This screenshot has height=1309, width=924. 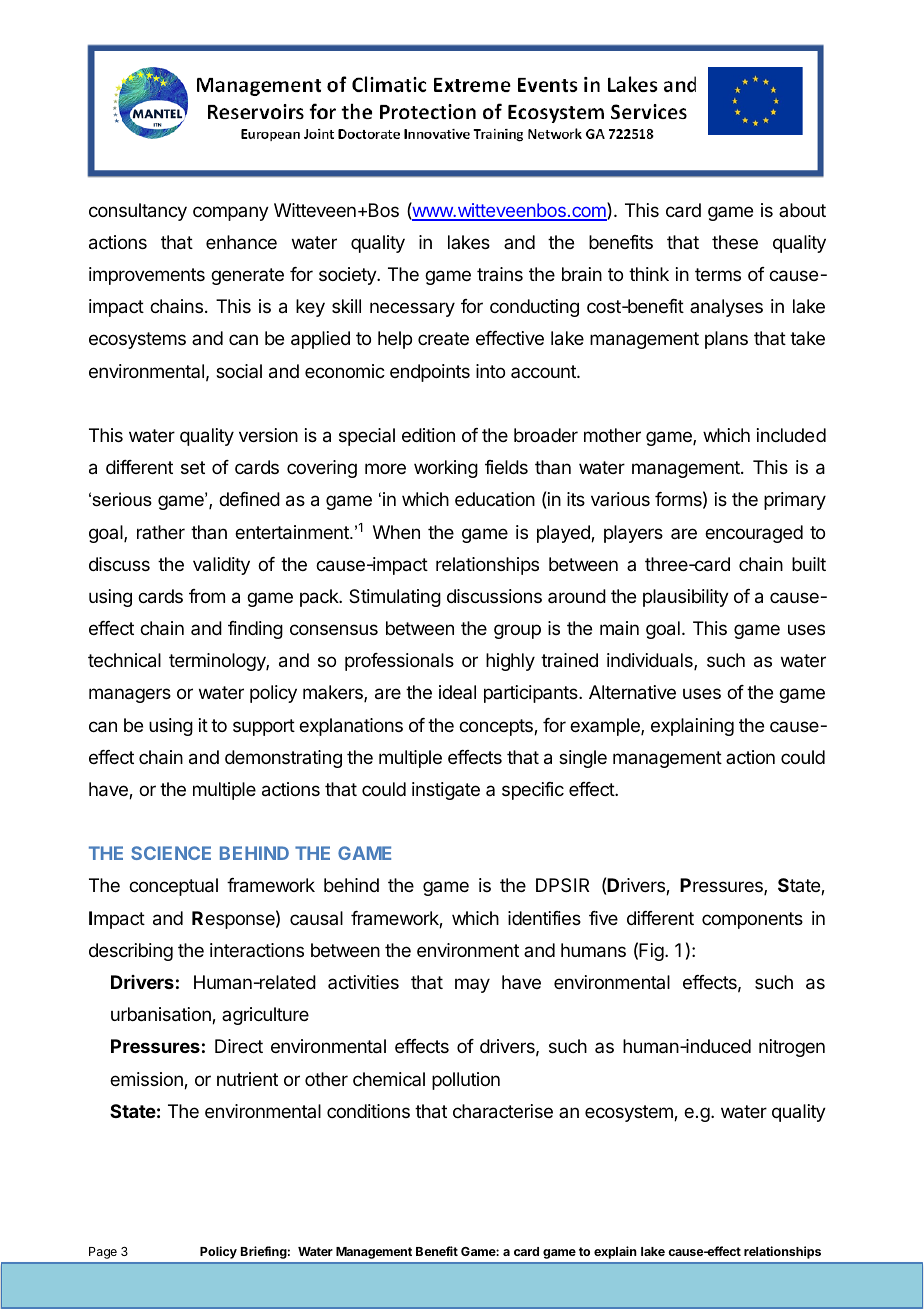 What do you see at coordinates (503, 1111) in the screenshot?
I see `characterise` at bounding box center [503, 1111].
